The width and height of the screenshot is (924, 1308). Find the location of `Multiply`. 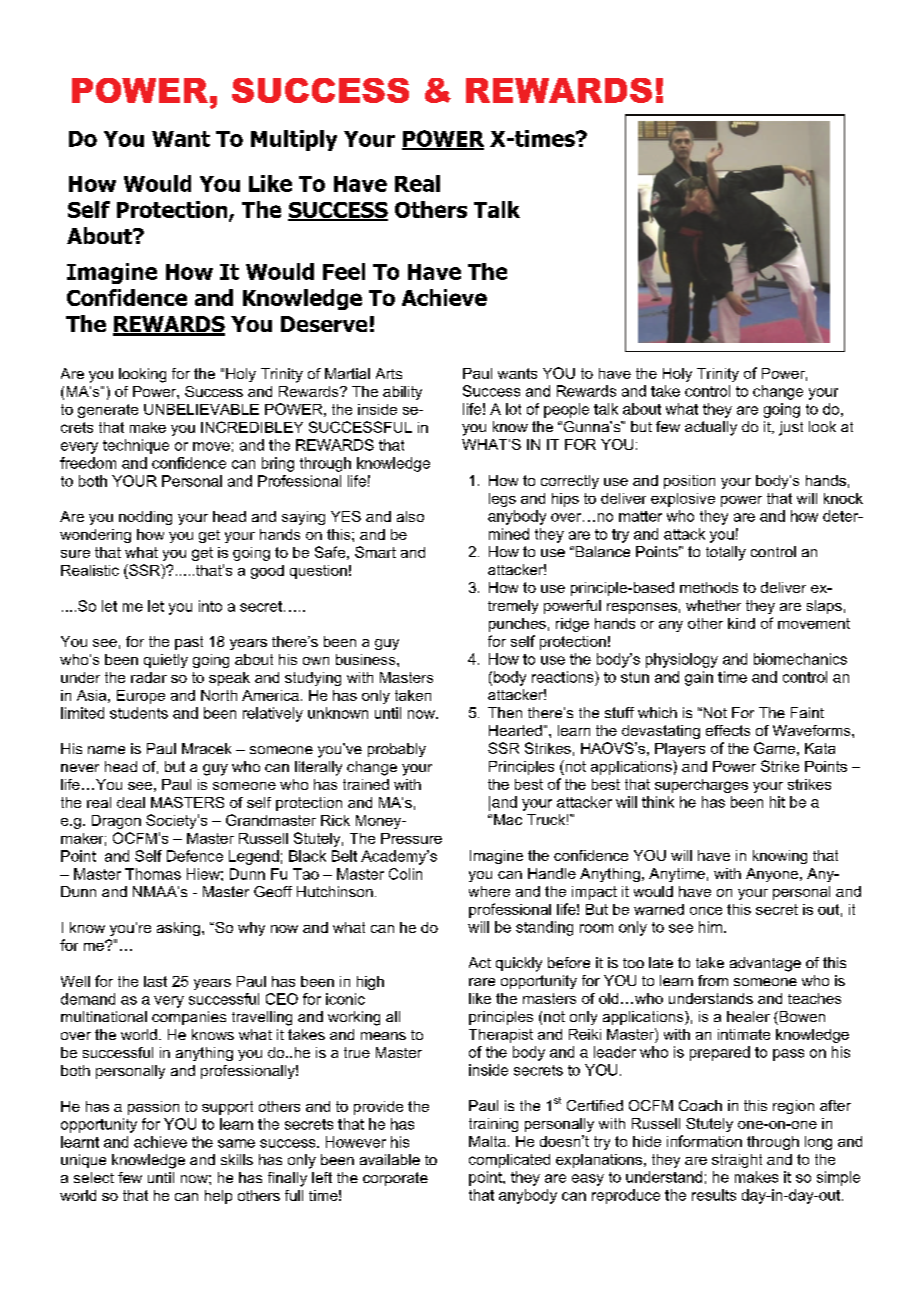

Multiply is located at coordinates (294, 140).
